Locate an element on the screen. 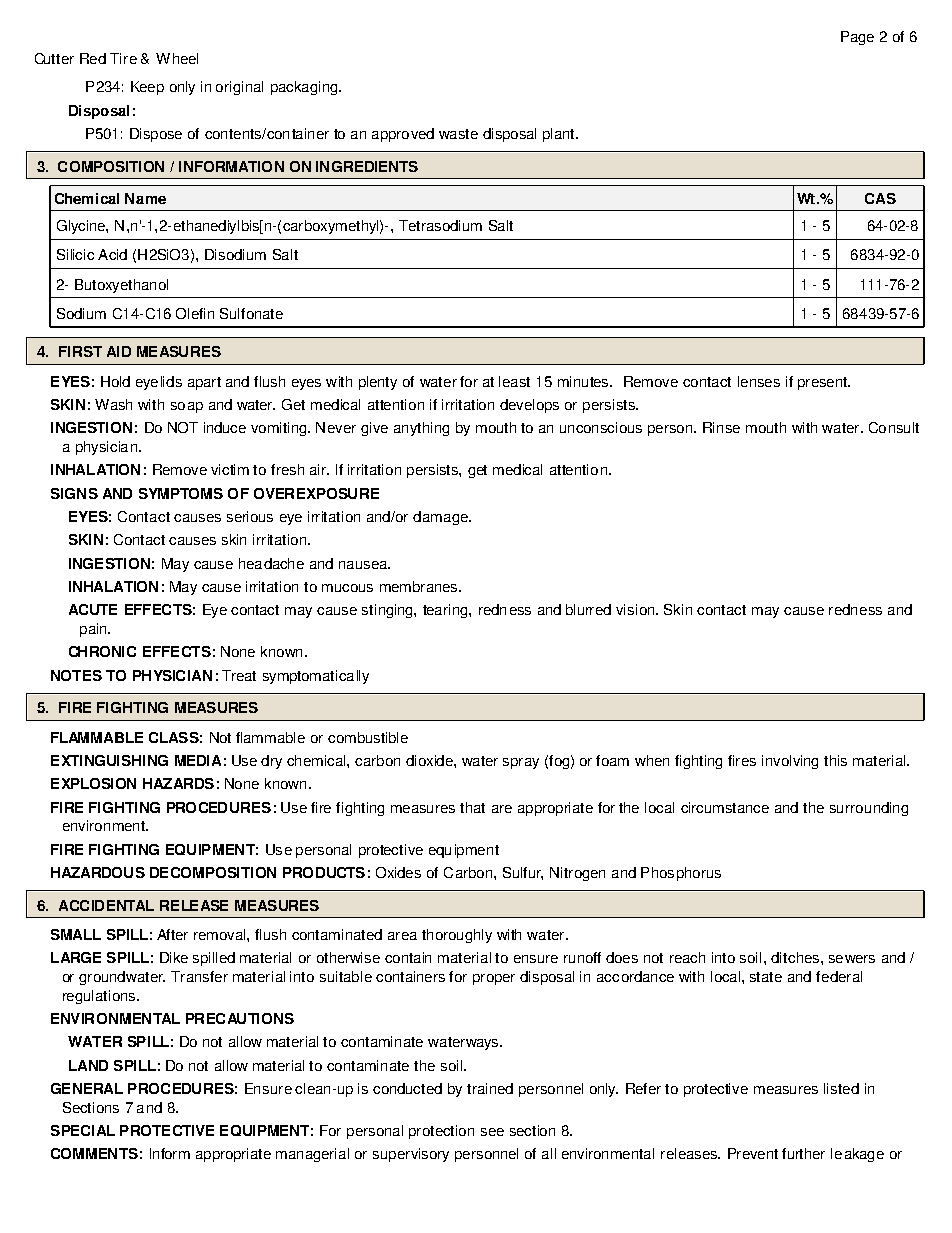 The height and width of the screenshot is (1233, 952). vision is located at coordinates (636, 609).
